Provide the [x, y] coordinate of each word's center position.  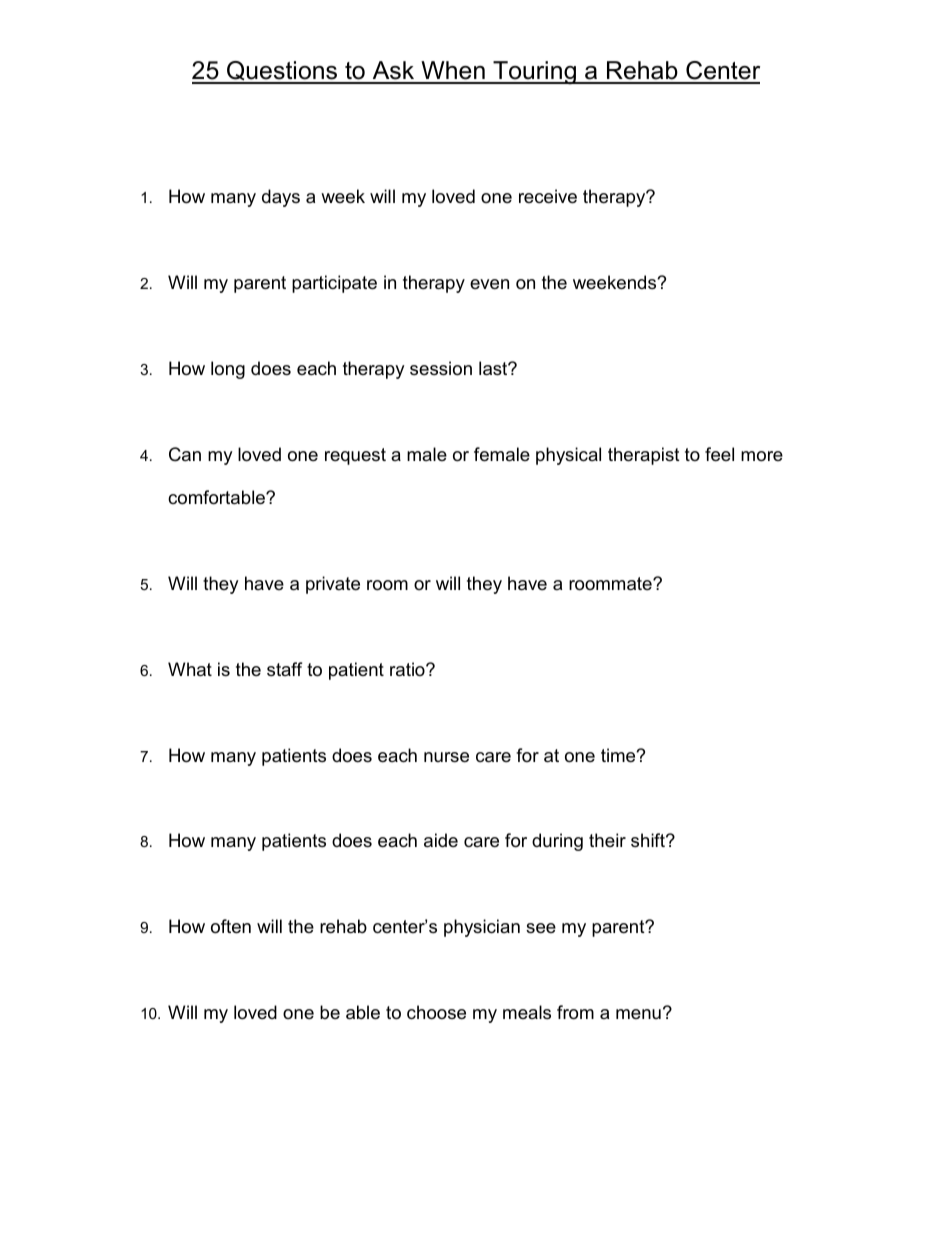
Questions [282, 72]
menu [638, 1014]
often [231, 926]
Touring [534, 73]
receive [548, 196]
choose [436, 1012]
